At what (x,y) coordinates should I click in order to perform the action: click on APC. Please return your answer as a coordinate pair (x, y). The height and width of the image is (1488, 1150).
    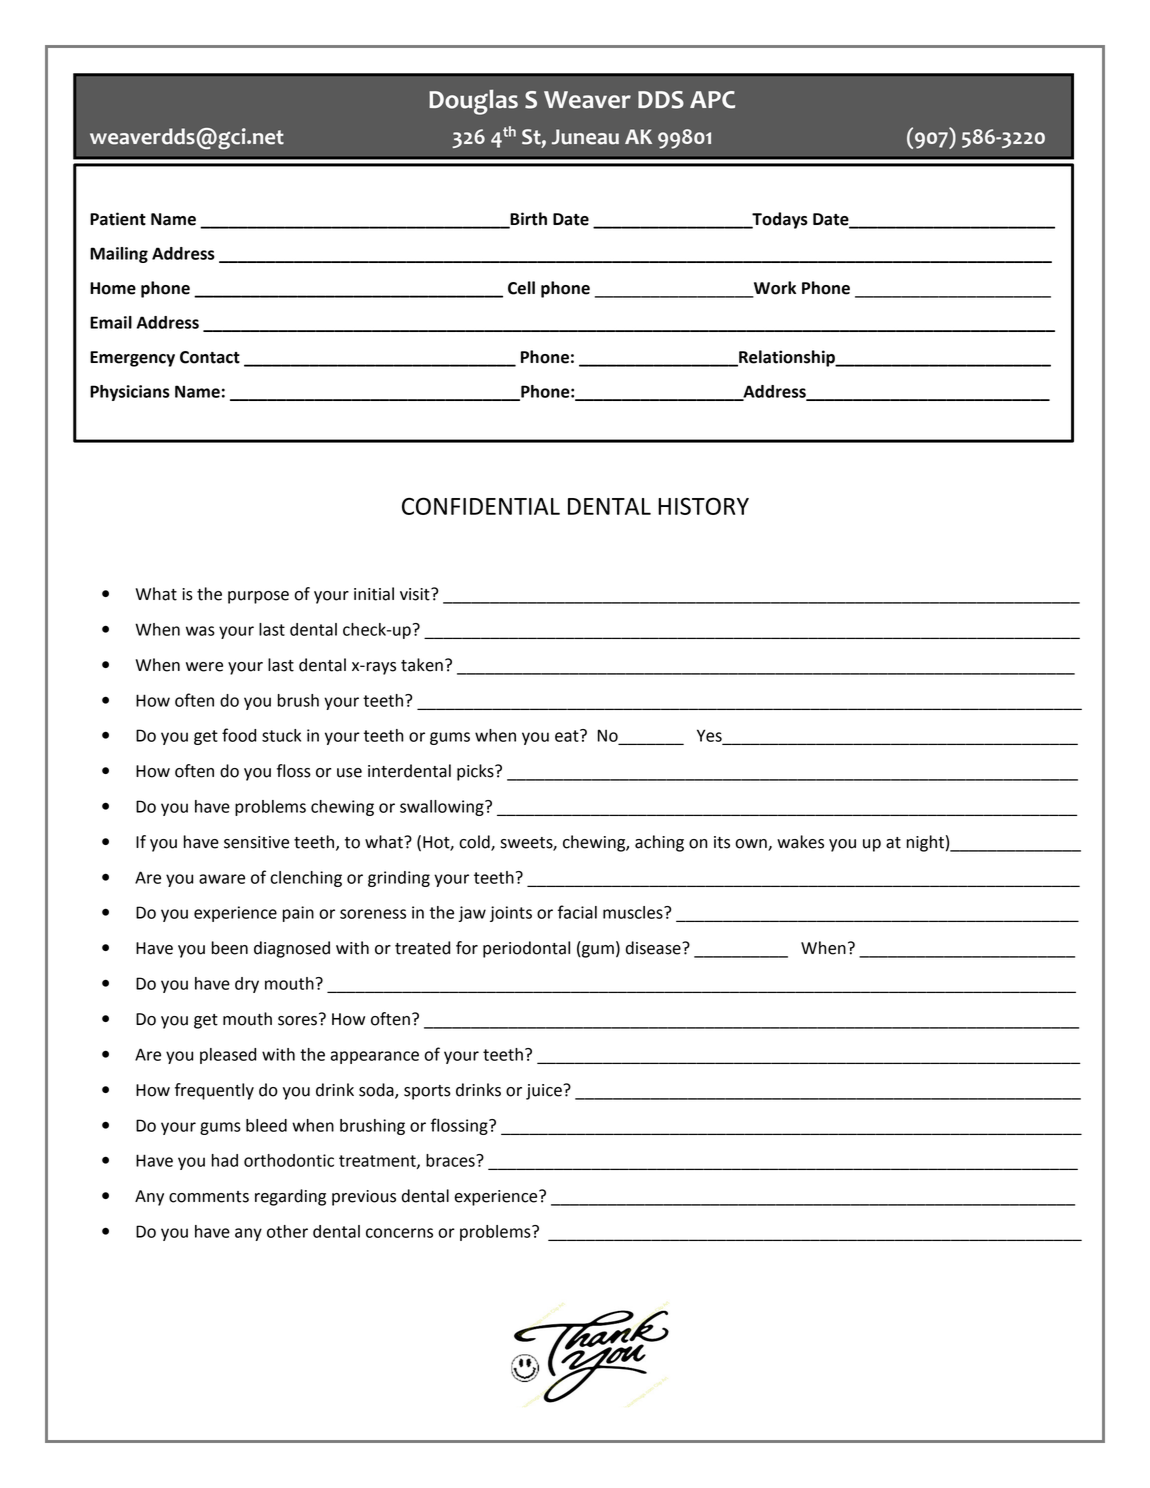
    Looking at the image, I should click on (712, 100).
